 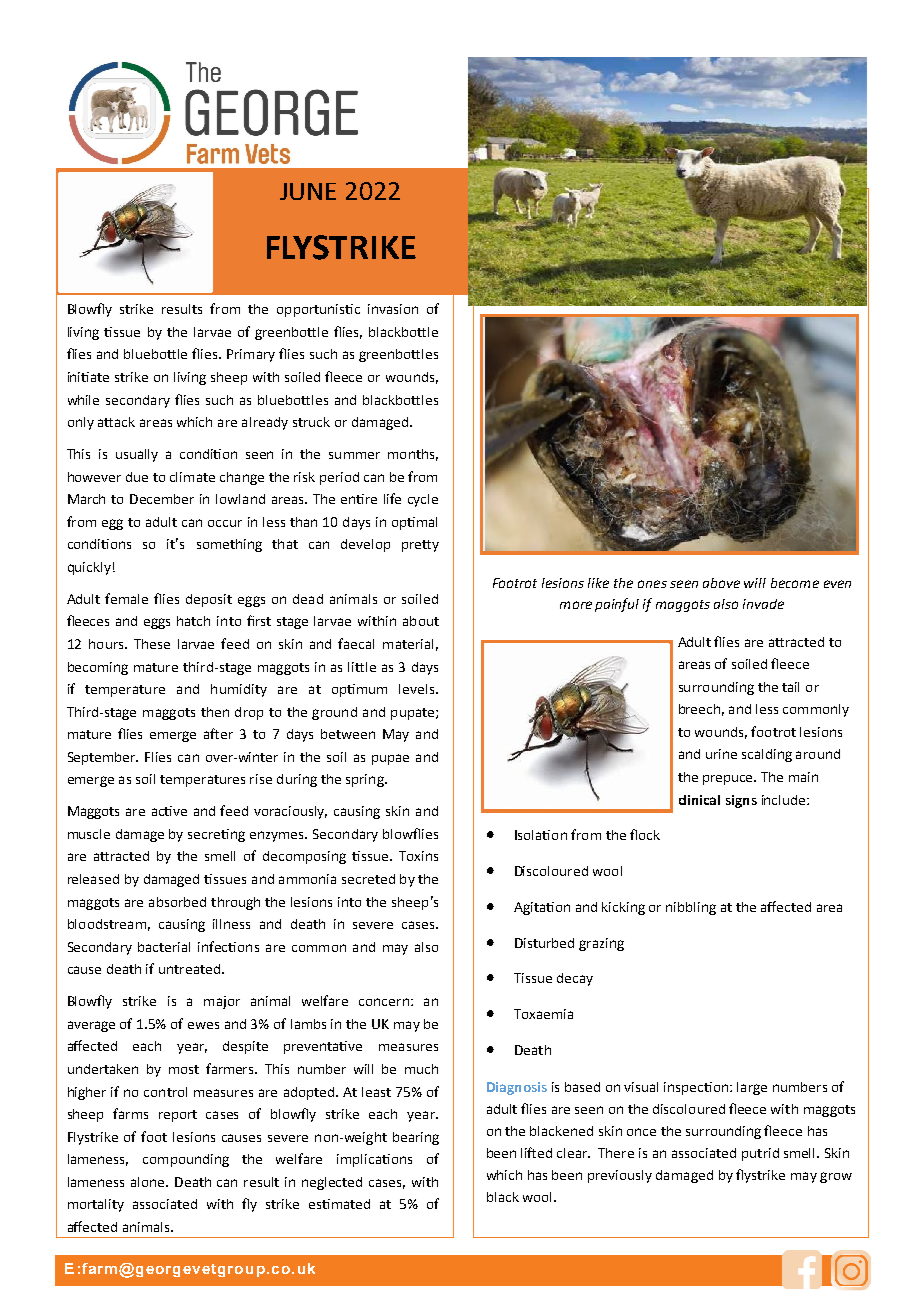 What do you see at coordinates (393, 309) in the document?
I see `invasion` at bounding box center [393, 309].
